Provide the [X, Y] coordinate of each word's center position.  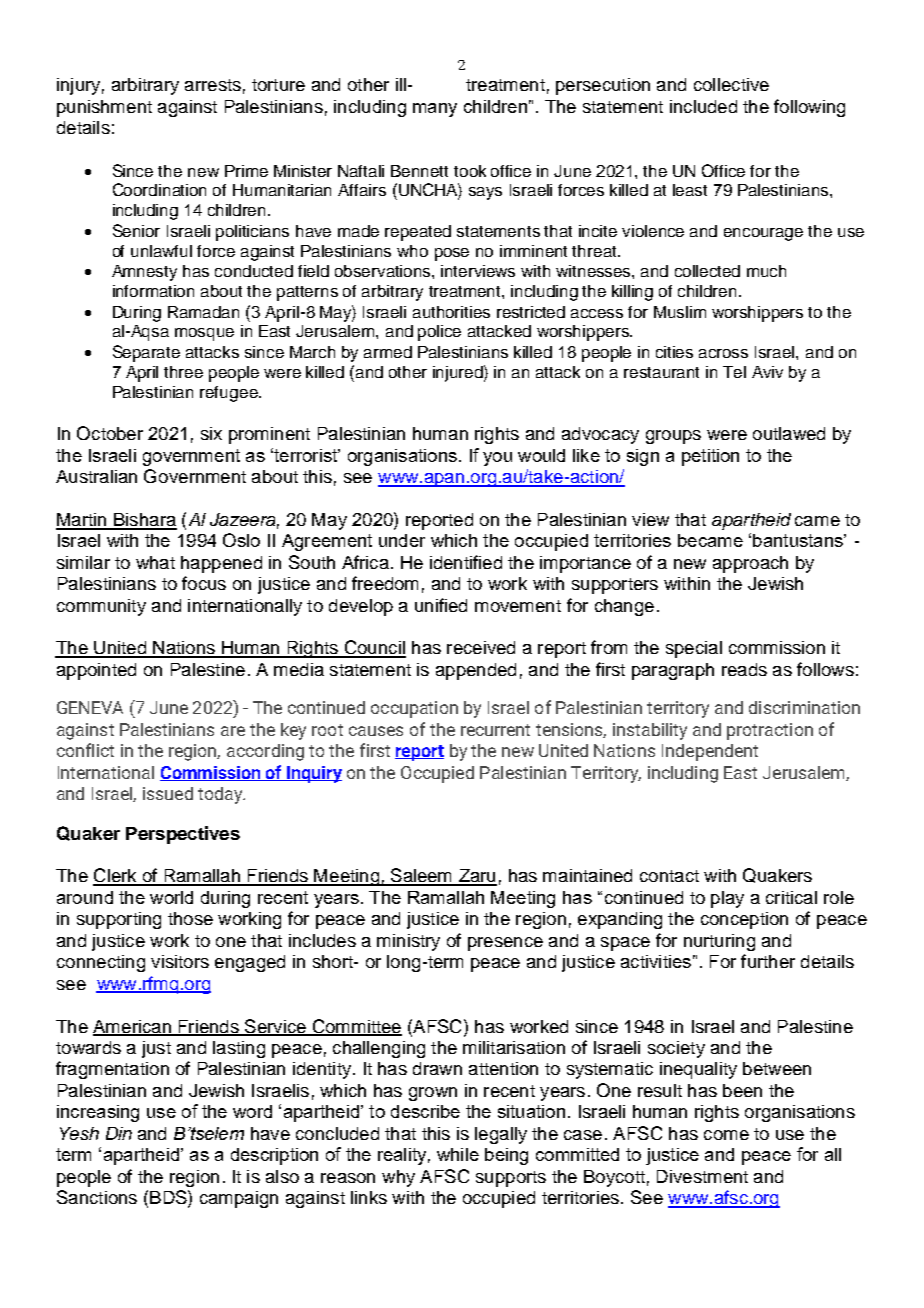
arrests [213, 85]
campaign [239, 1199]
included [703, 106]
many [435, 110]
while [458, 1154]
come [726, 1135]
